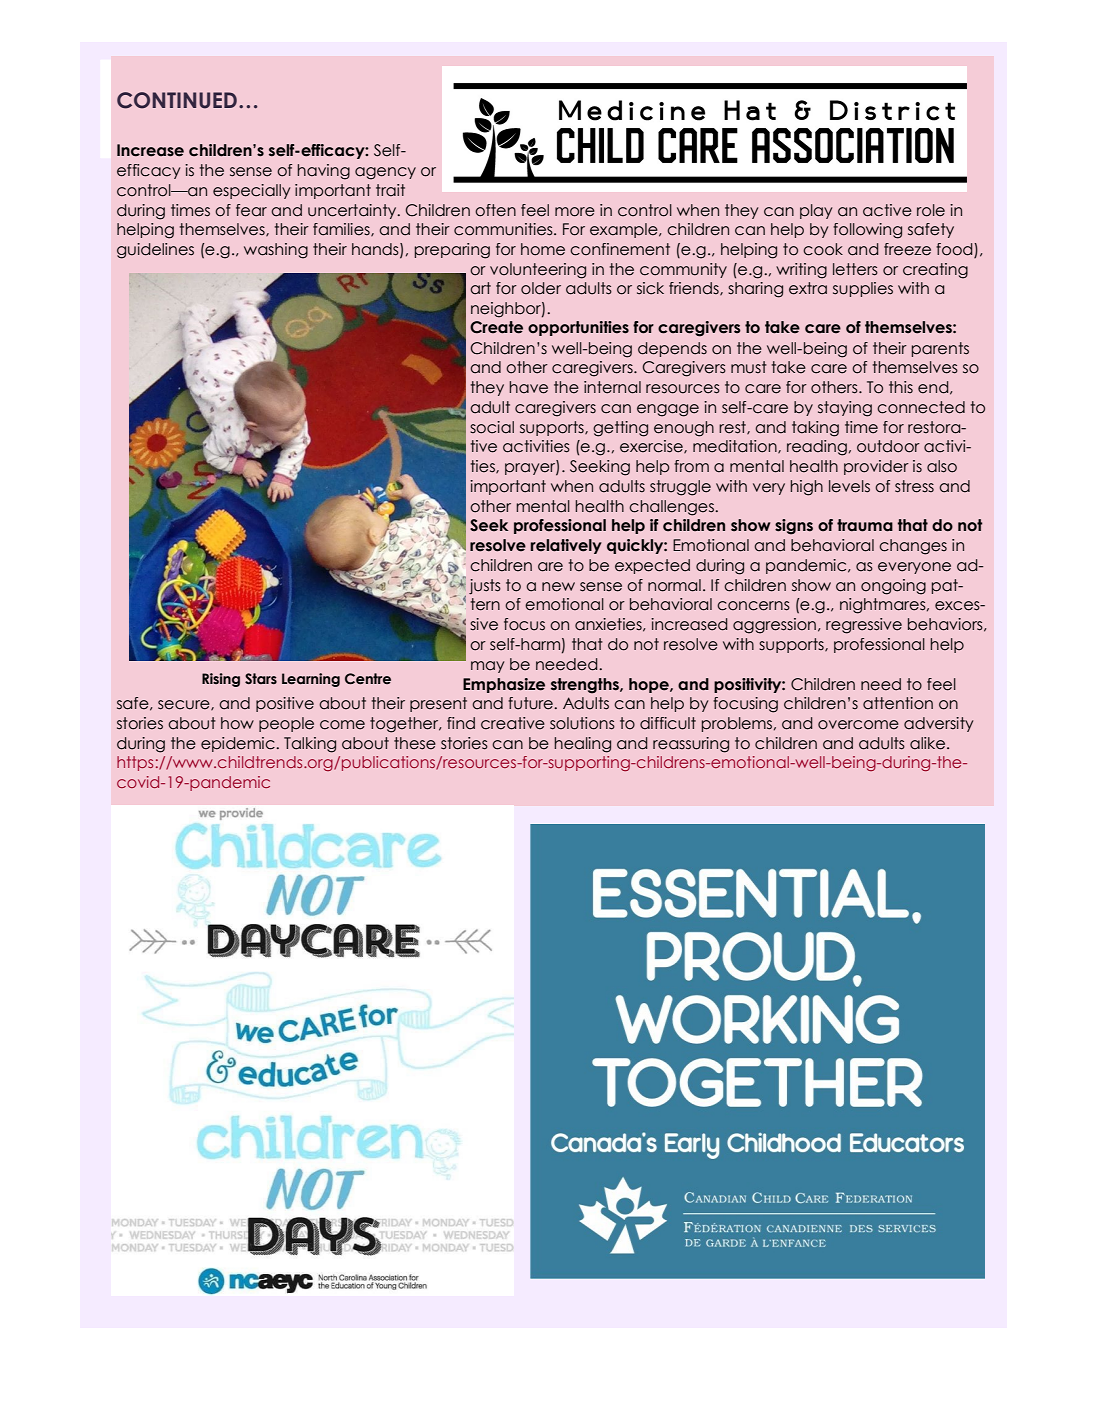  I want to click on social, so click(492, 427).
